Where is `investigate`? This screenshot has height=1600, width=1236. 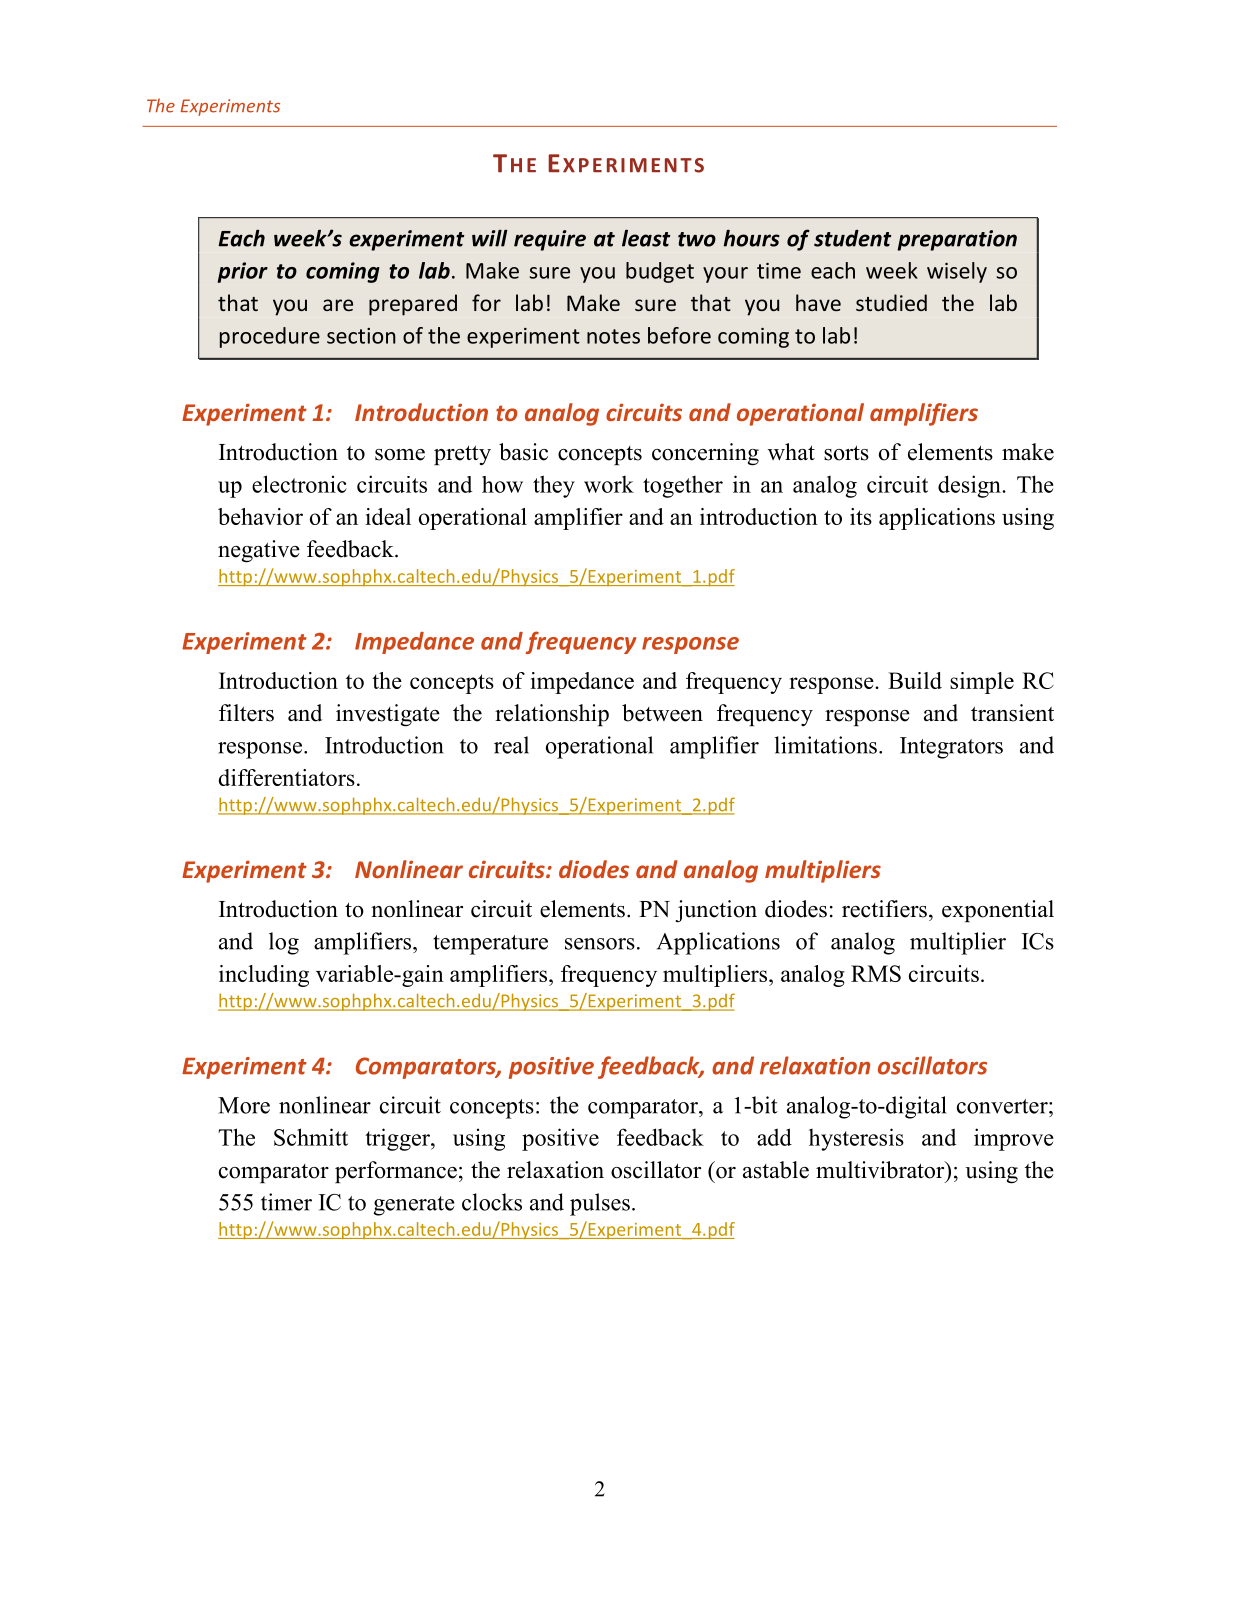
investigate is located at coordinates (388, 715).
